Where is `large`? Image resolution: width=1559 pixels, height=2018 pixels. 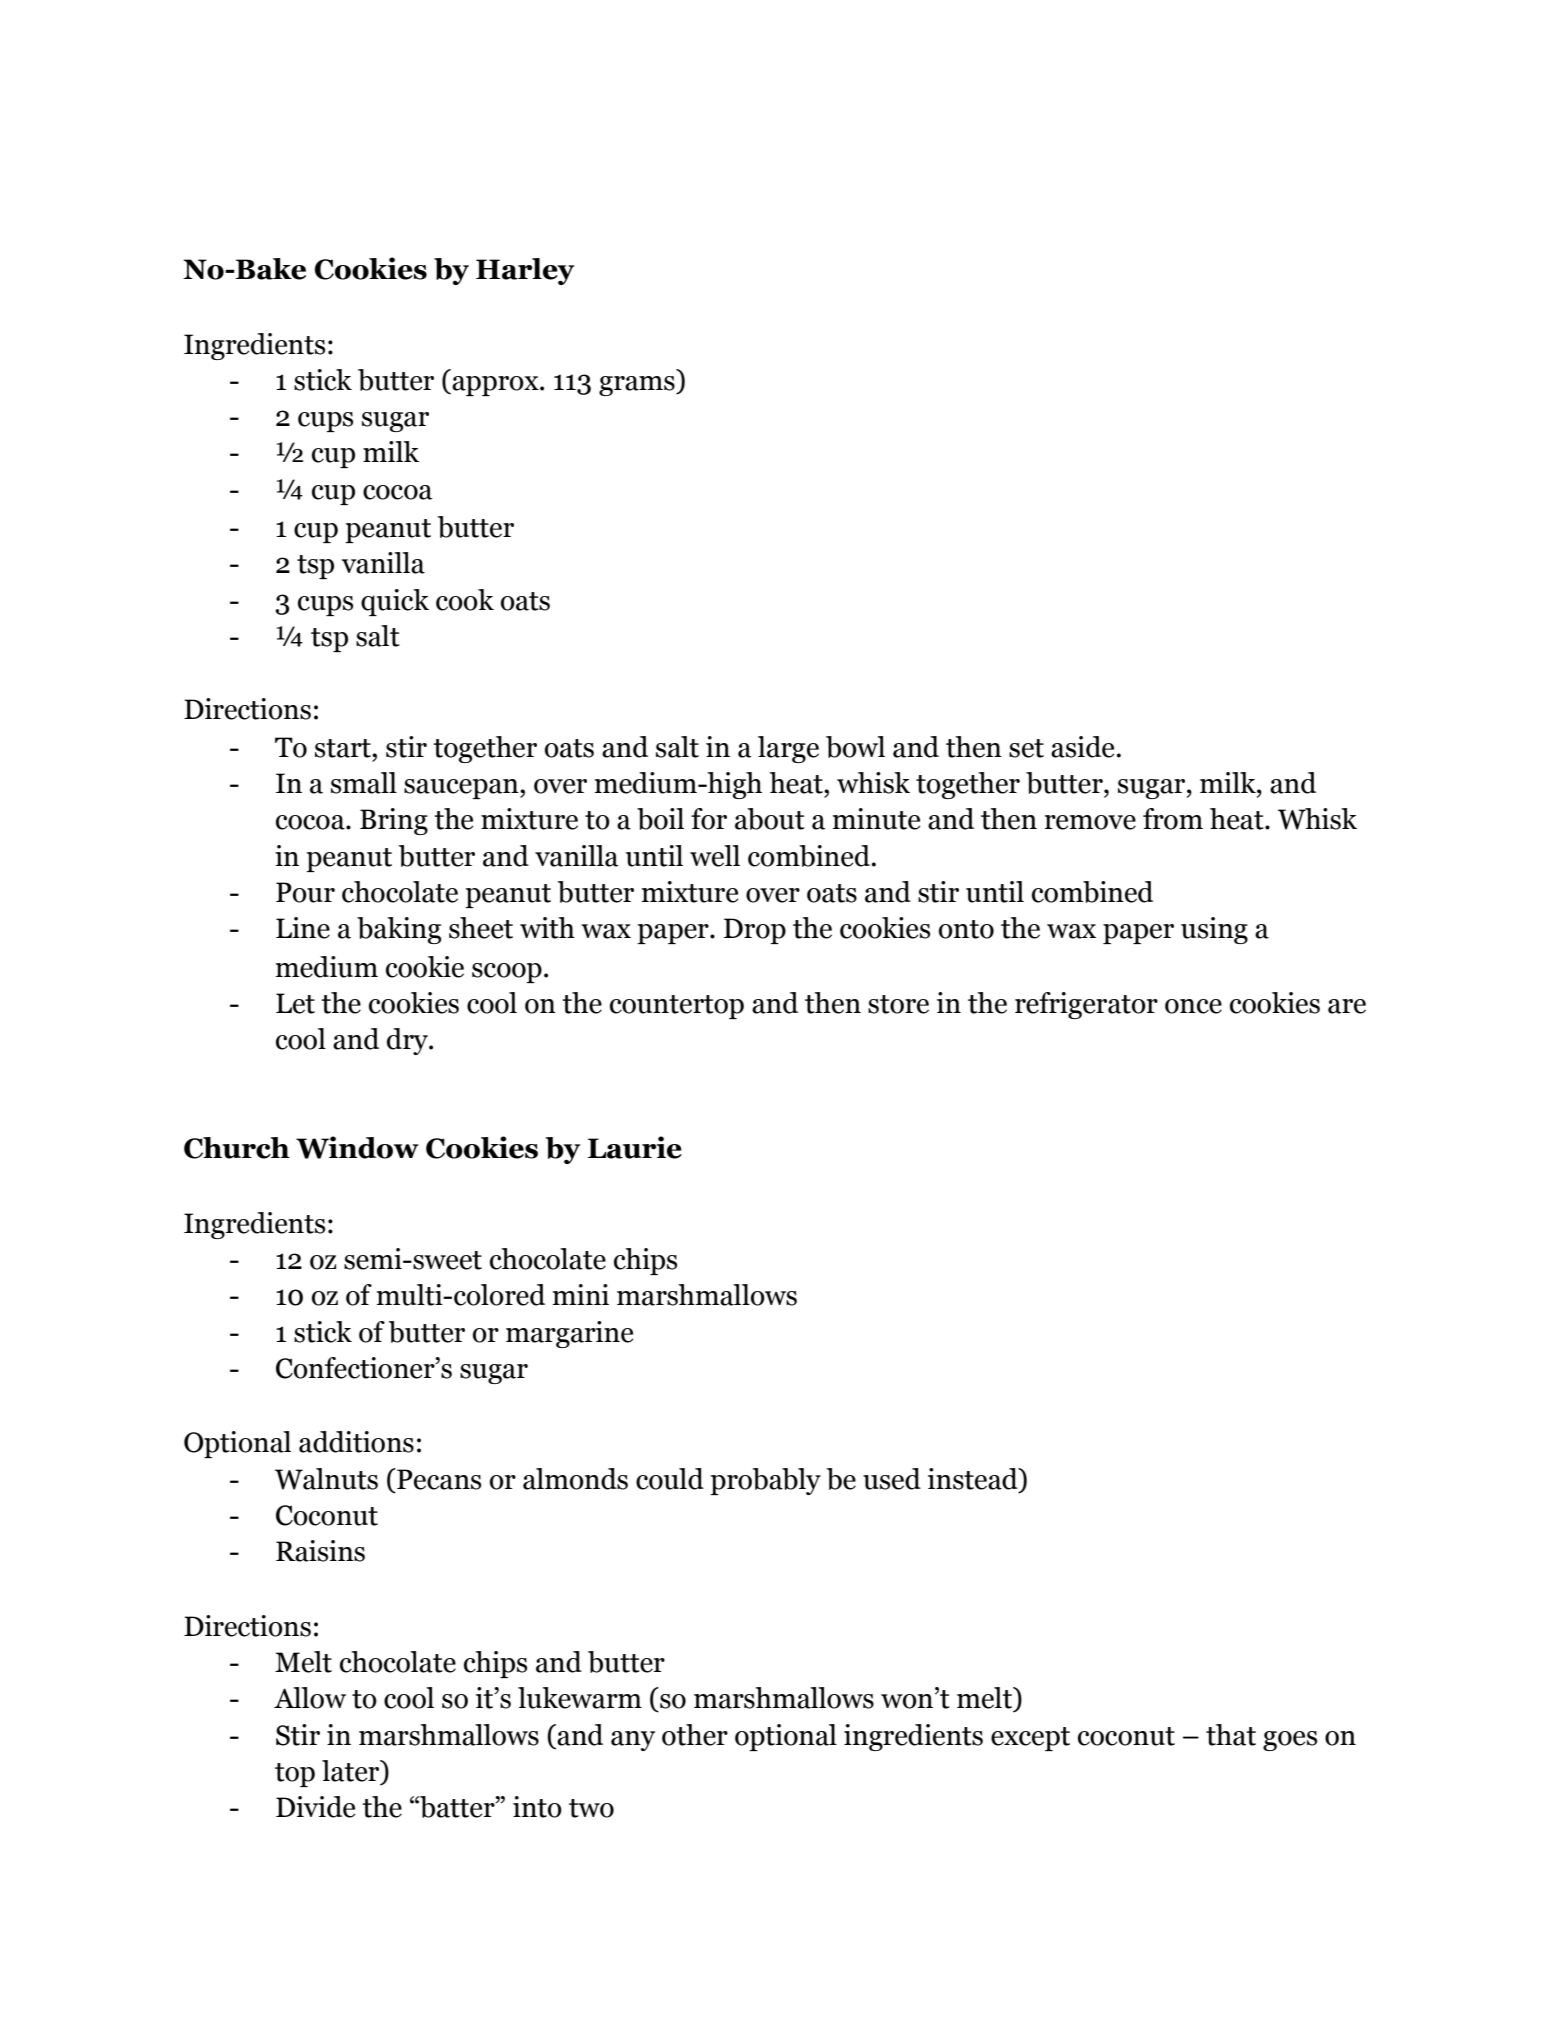
large is located at coordinates (788, 749).
